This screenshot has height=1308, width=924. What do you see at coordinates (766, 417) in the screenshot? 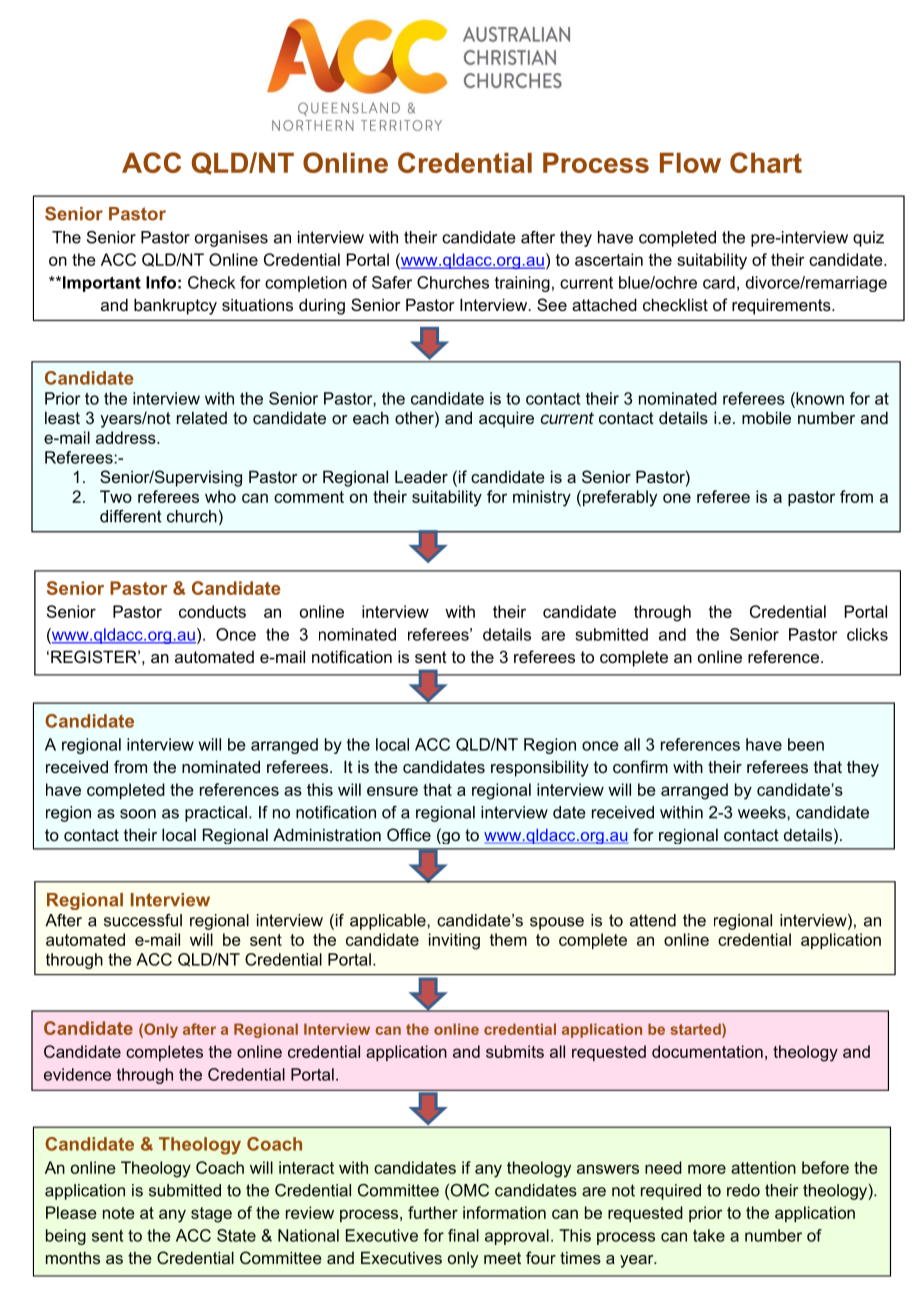
I see `mobile` at bounding box center [766, 417].
